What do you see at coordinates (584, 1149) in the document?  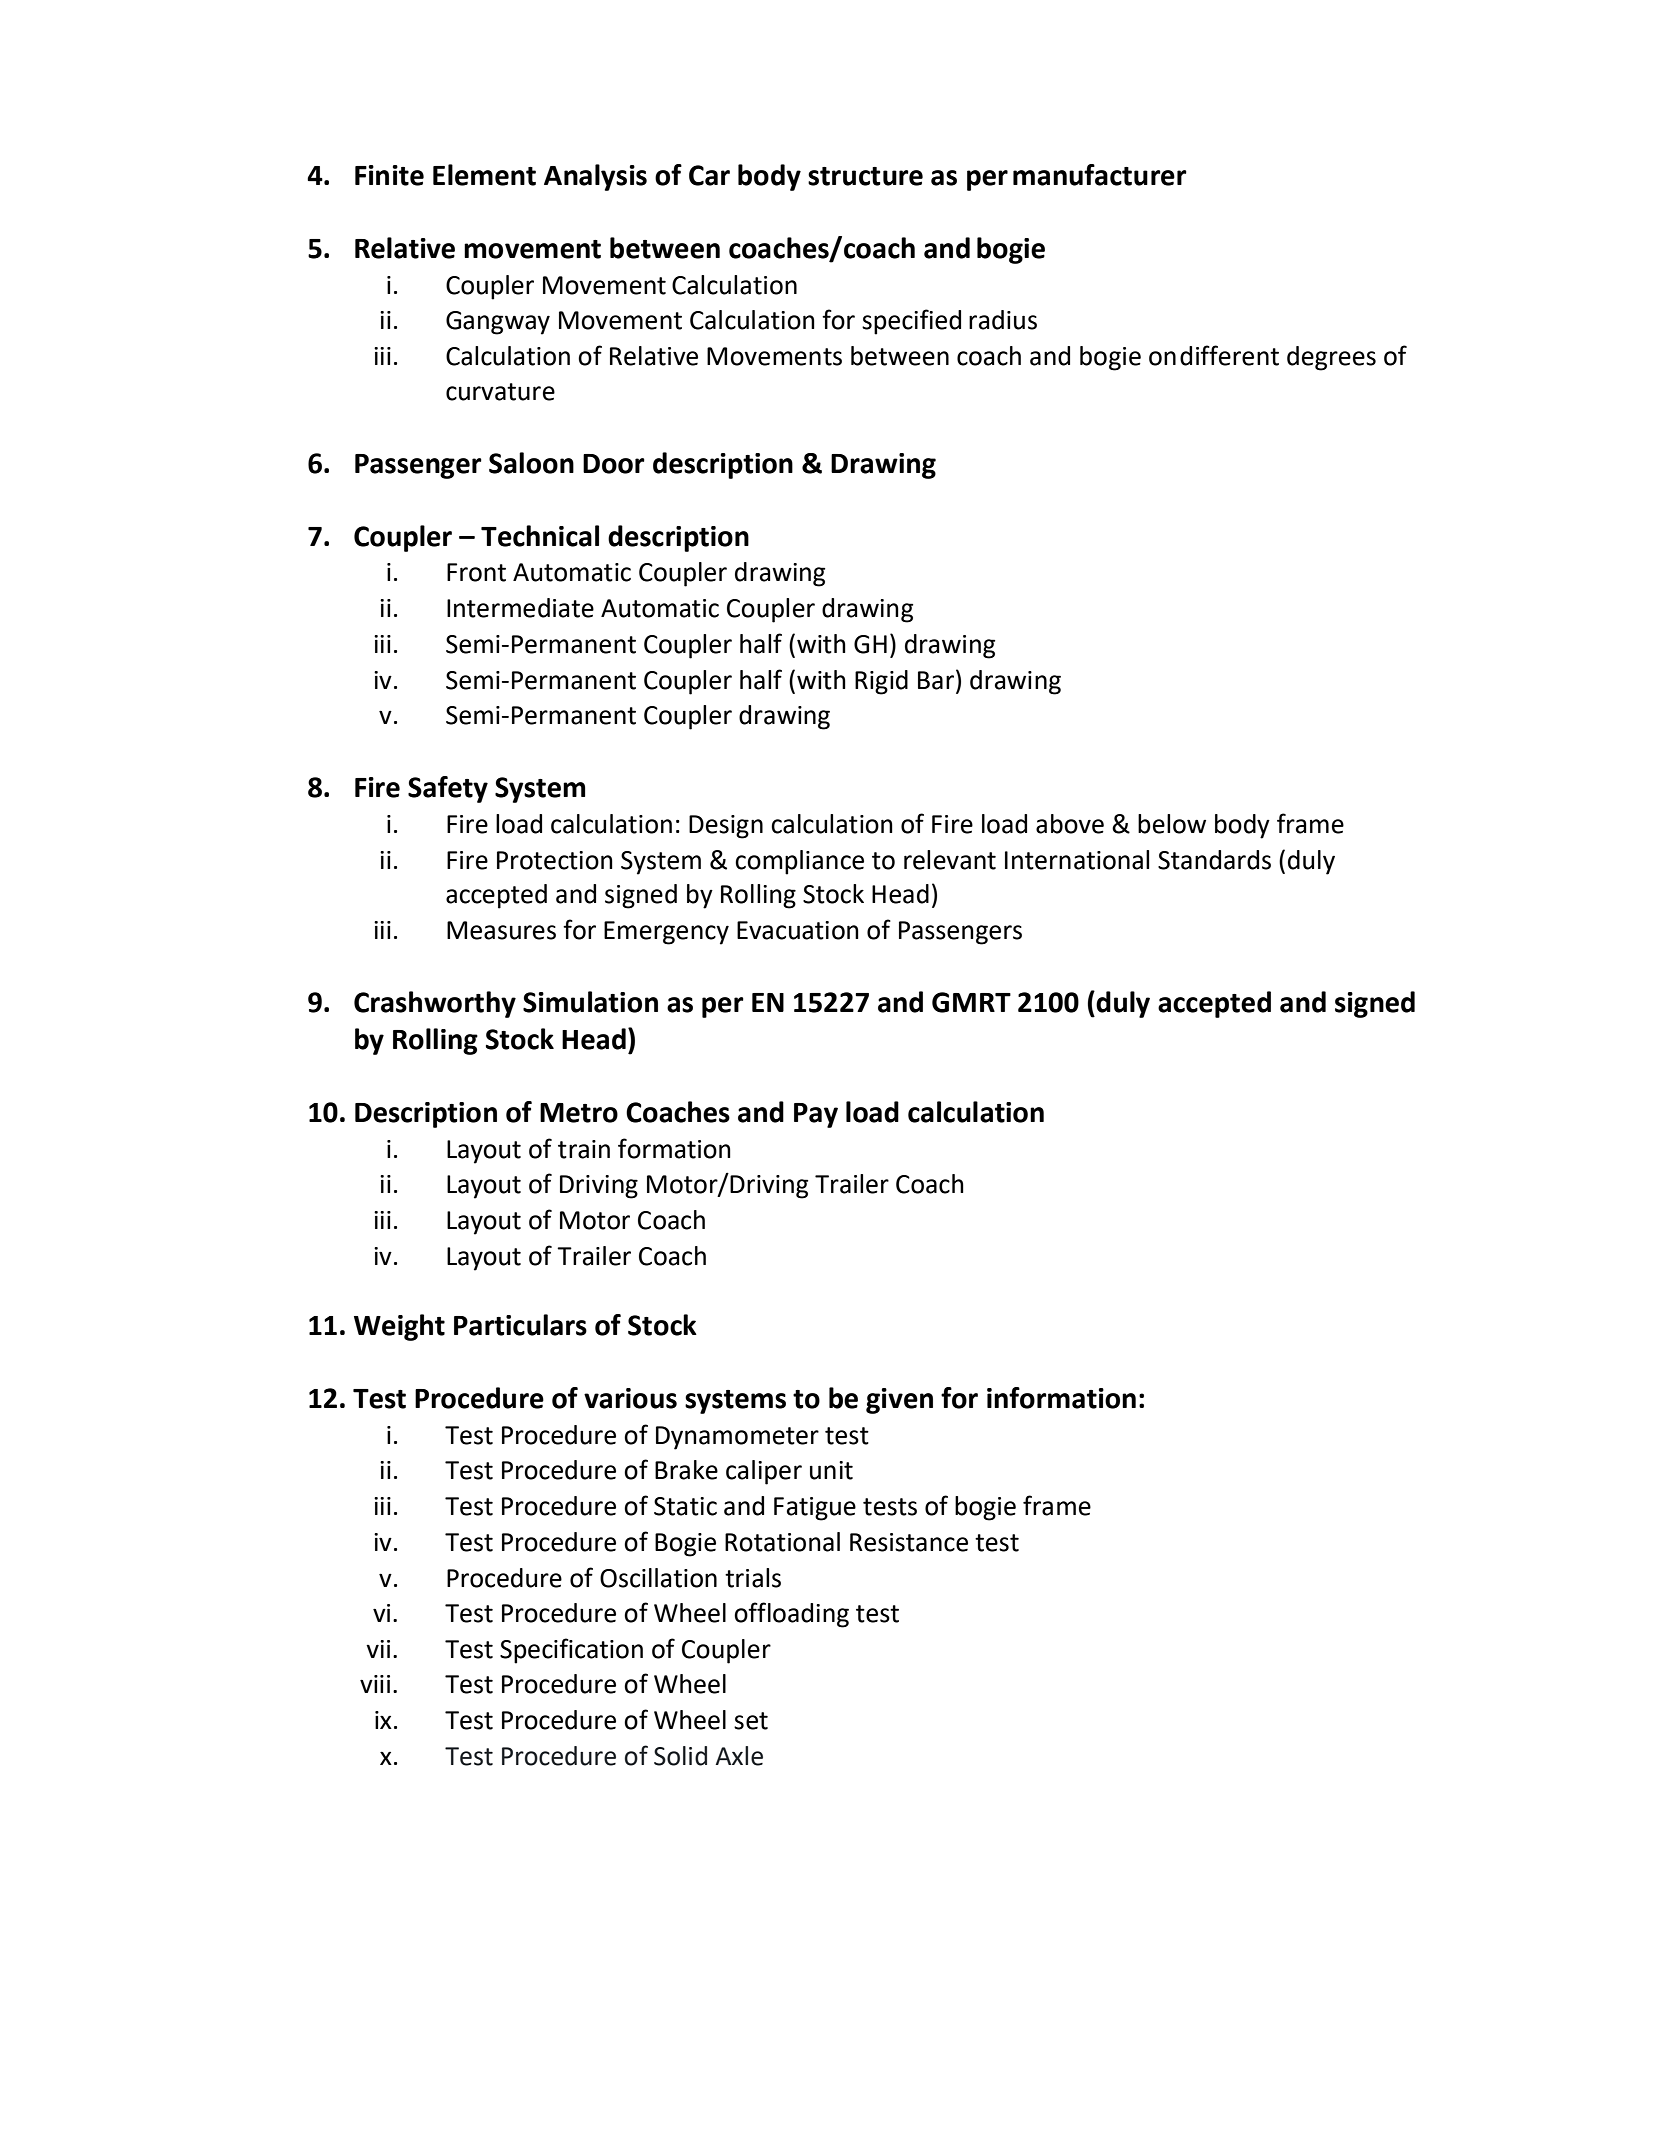 I see `train` at bounding box center [584, 1149].
